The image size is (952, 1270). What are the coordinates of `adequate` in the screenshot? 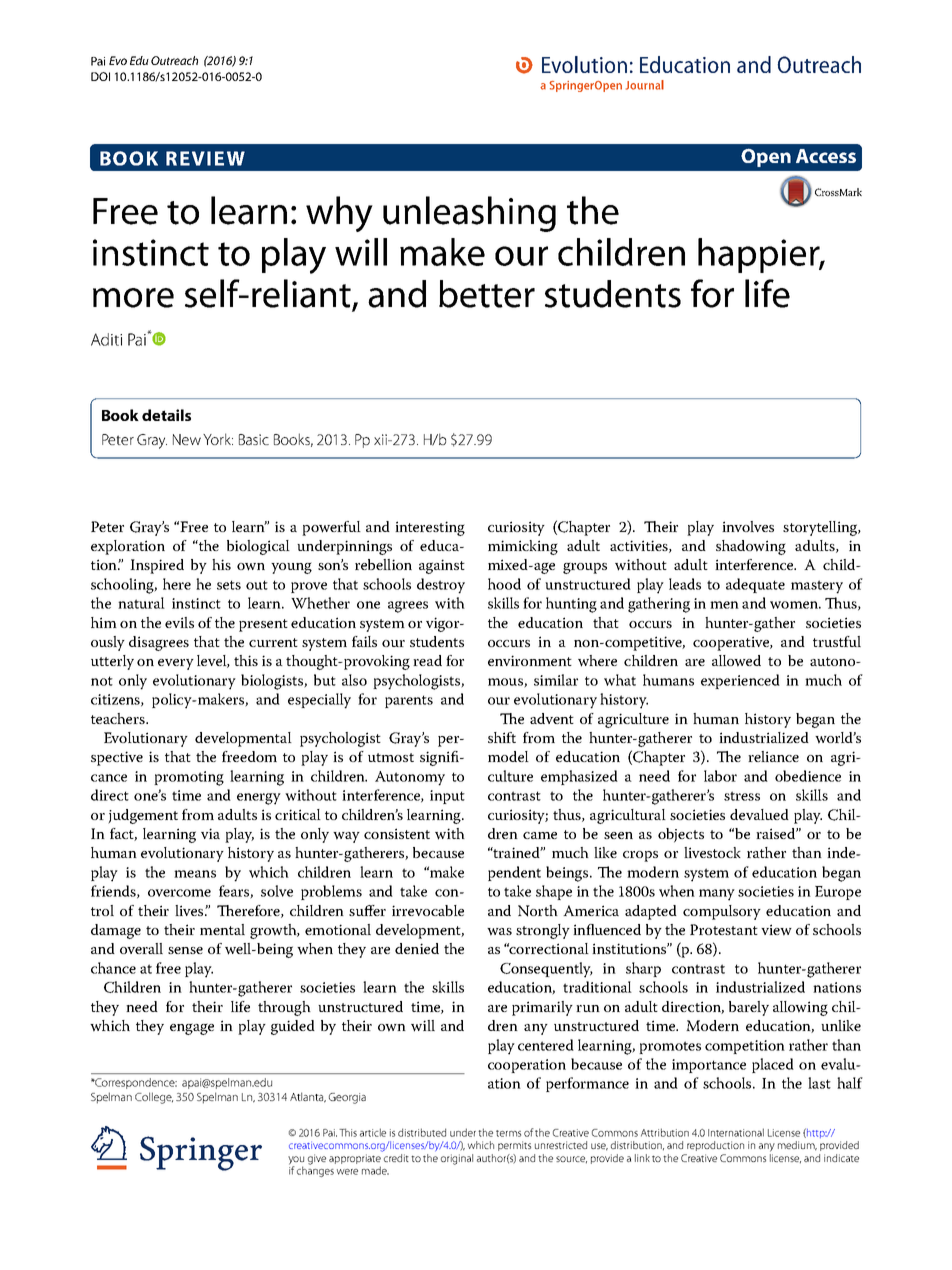 It's located at (755, 585).
